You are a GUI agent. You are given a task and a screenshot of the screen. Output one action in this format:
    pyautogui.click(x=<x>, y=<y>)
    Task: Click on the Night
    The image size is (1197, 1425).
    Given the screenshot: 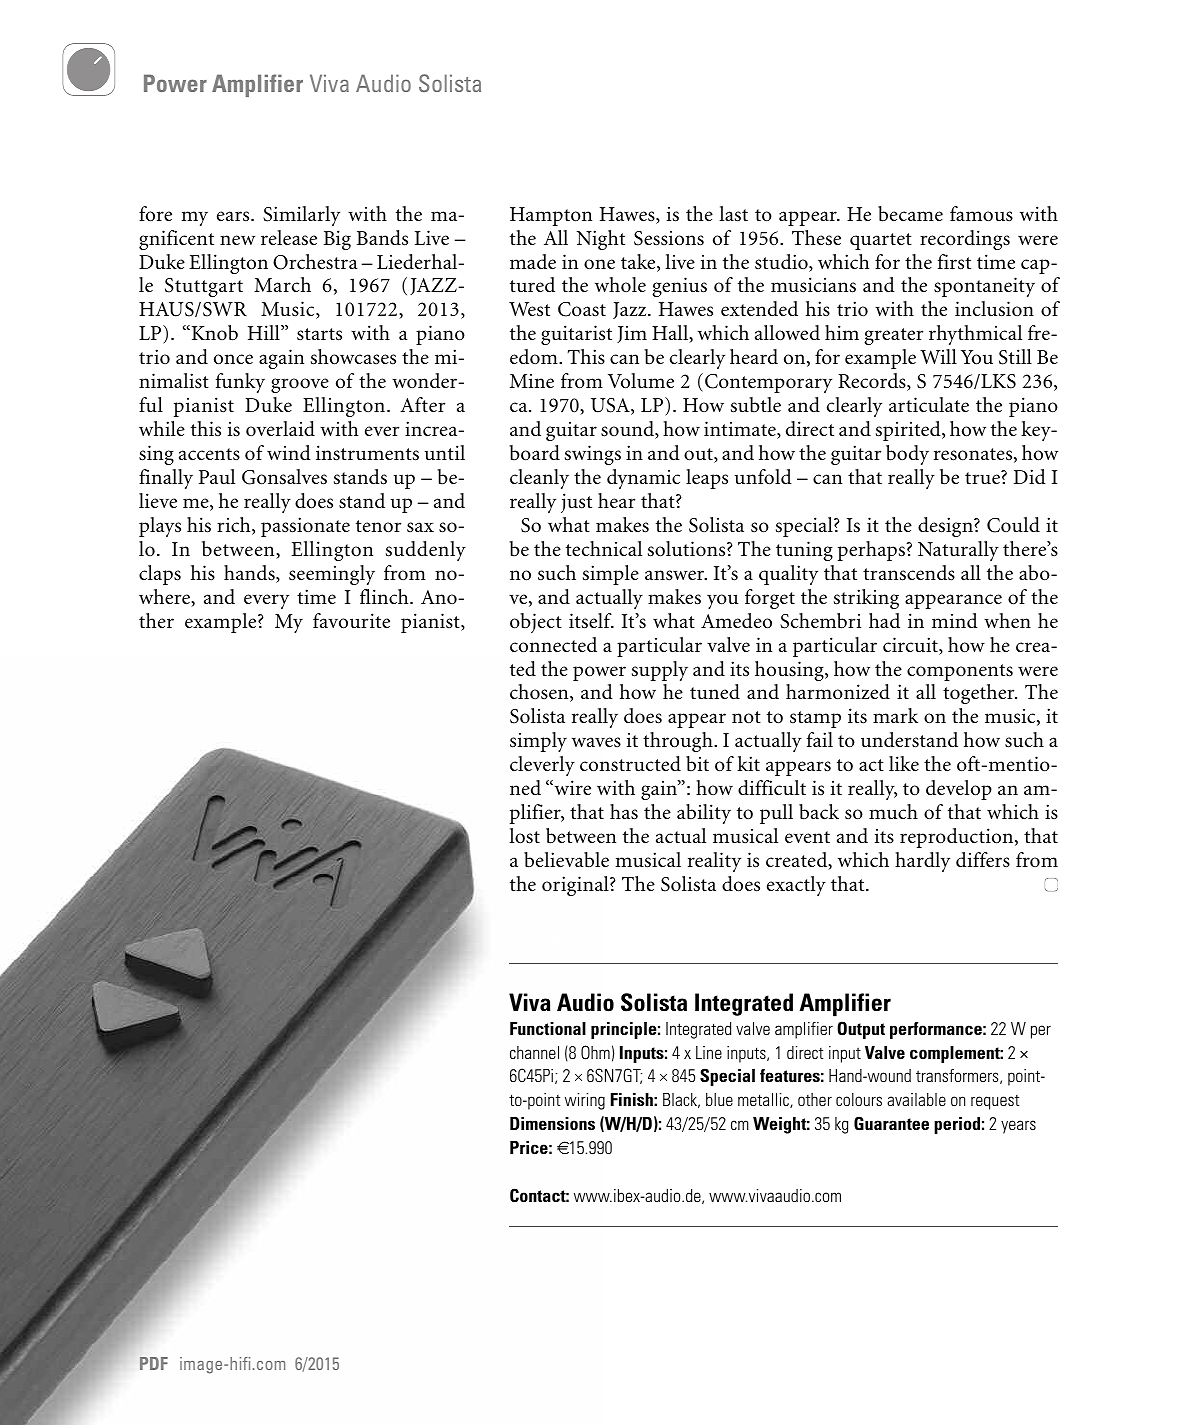 What is the action you would take?
    pyautogui.click(x=601, y=240)
